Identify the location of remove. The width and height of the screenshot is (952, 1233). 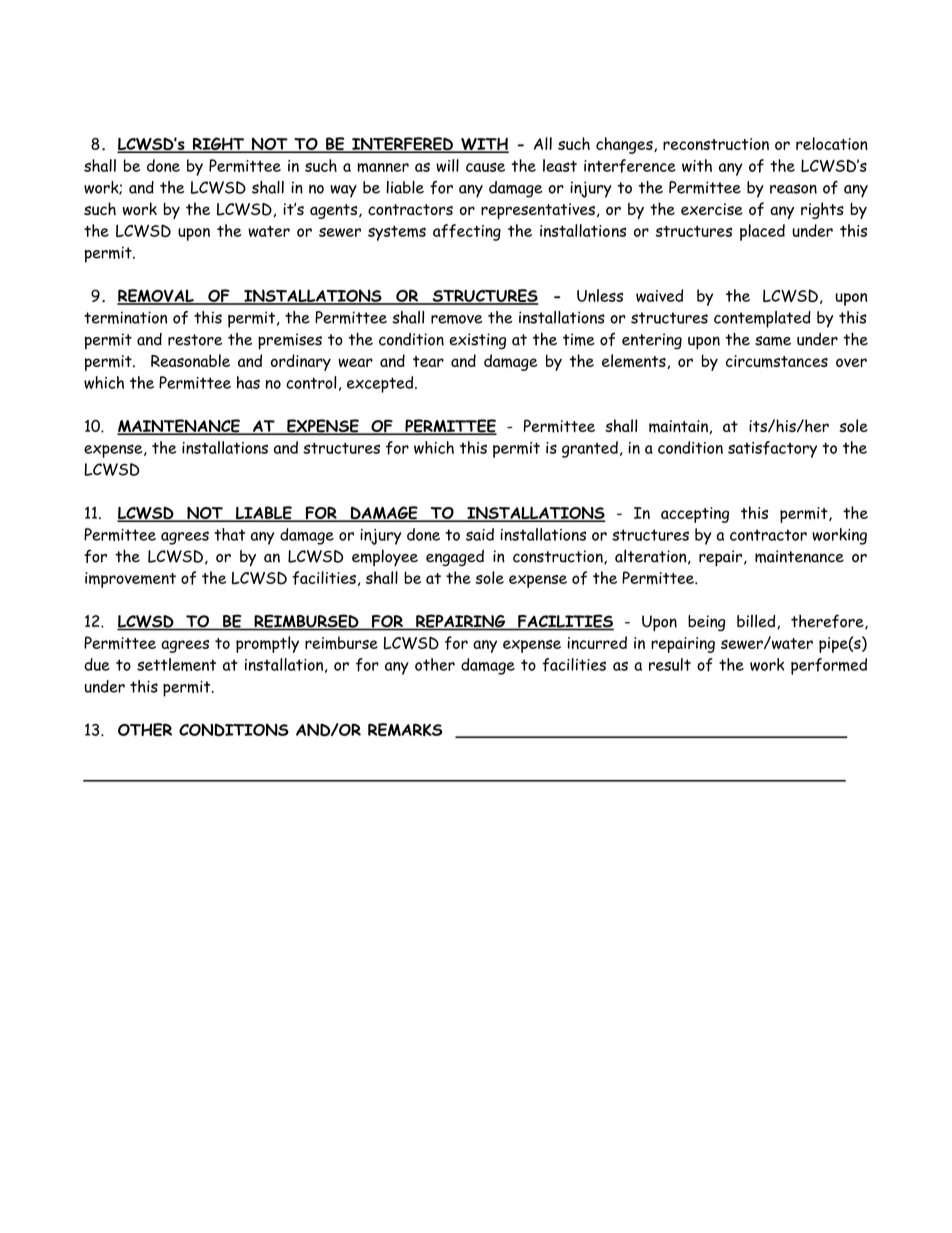
(456, 319).
